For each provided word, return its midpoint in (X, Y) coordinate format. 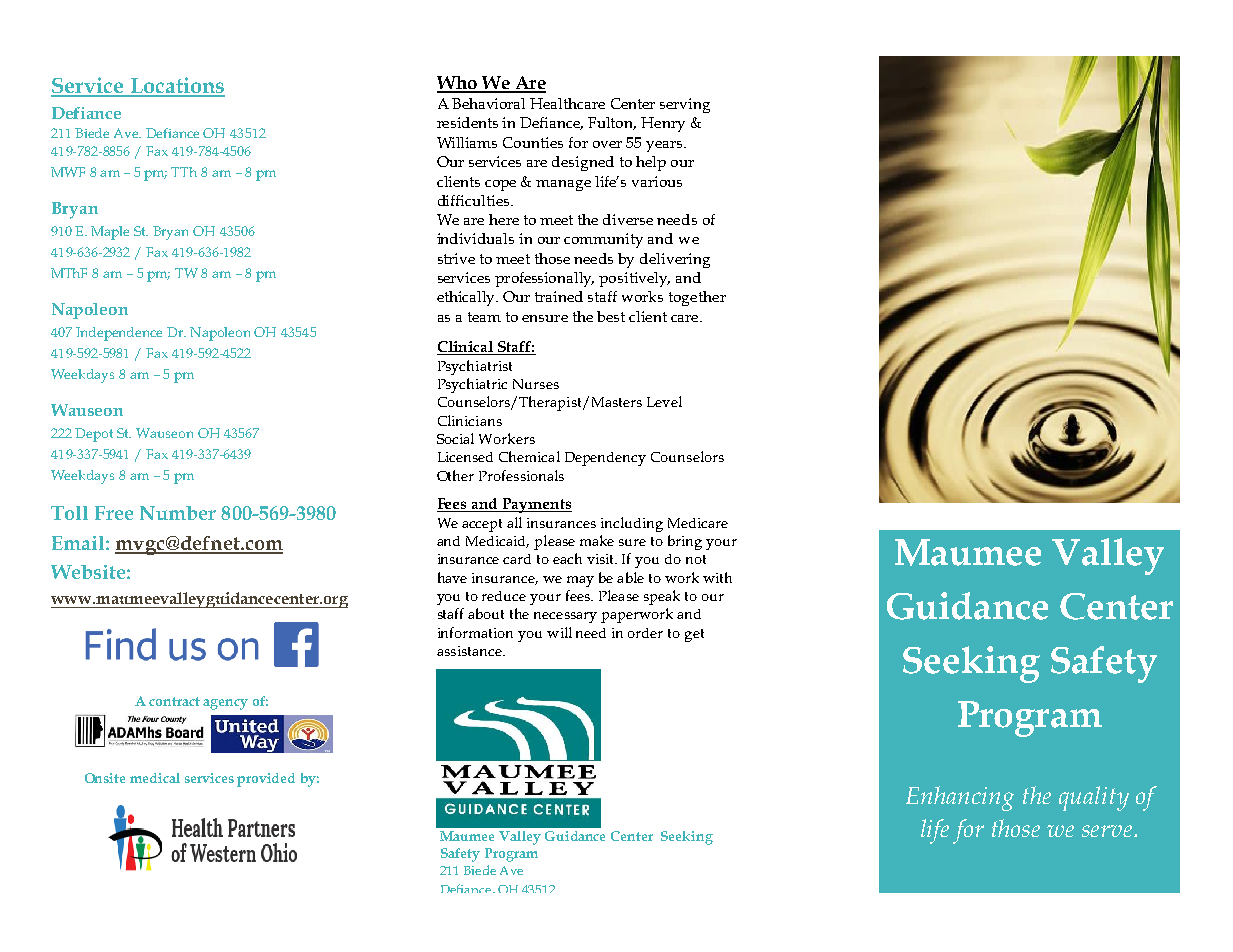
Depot (94, 435)
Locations (176, 86)
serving (685, 105)
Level (664, 401)
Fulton (612, 123)
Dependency (605, 459)
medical (155, 778)
